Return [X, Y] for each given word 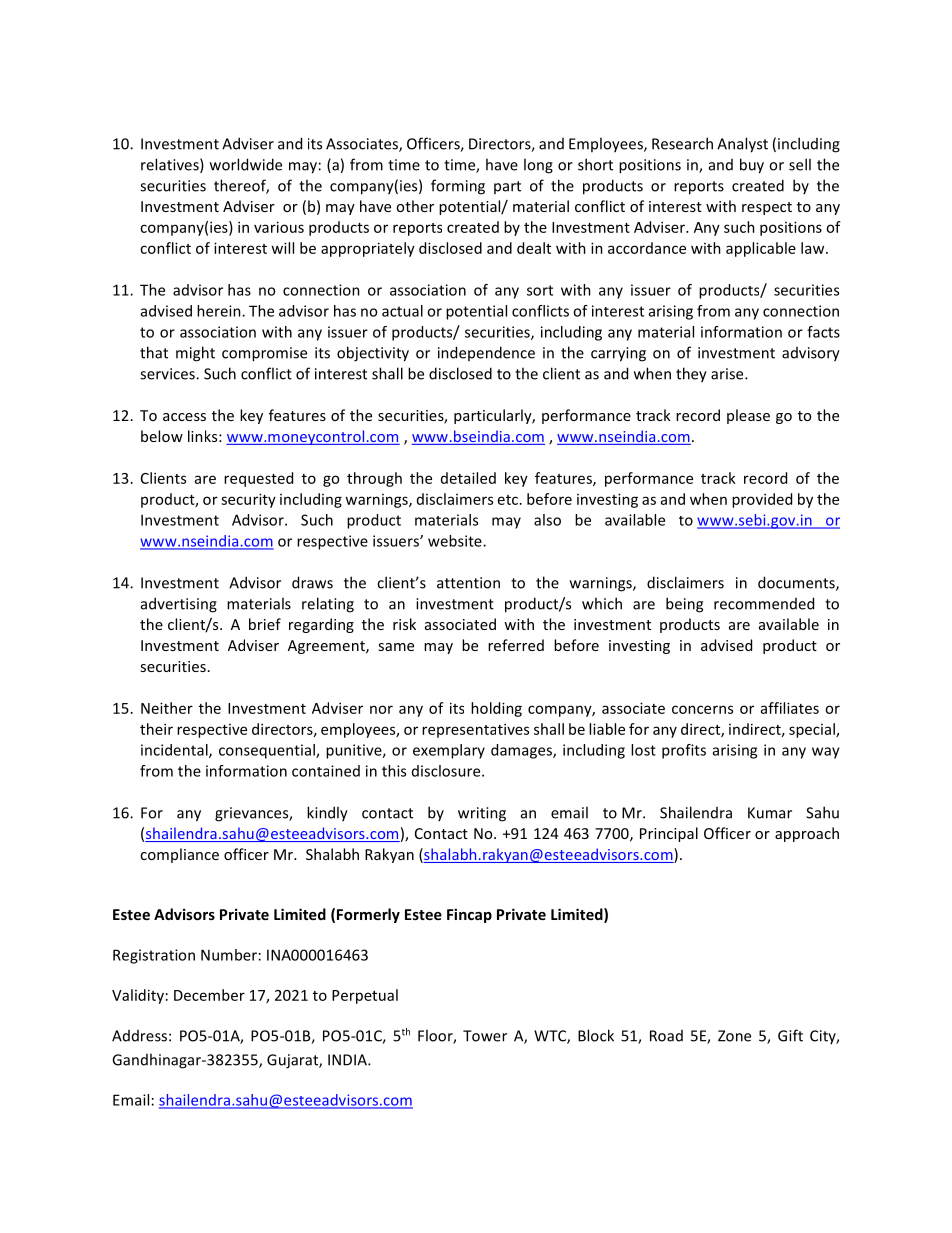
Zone [734, 1036]
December [209, 995]
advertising [179, 605]
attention [468, 583]
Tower [485, 1036]
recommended [764, 603]
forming [458, 187]
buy [752, 166]
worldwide [246, 164]
